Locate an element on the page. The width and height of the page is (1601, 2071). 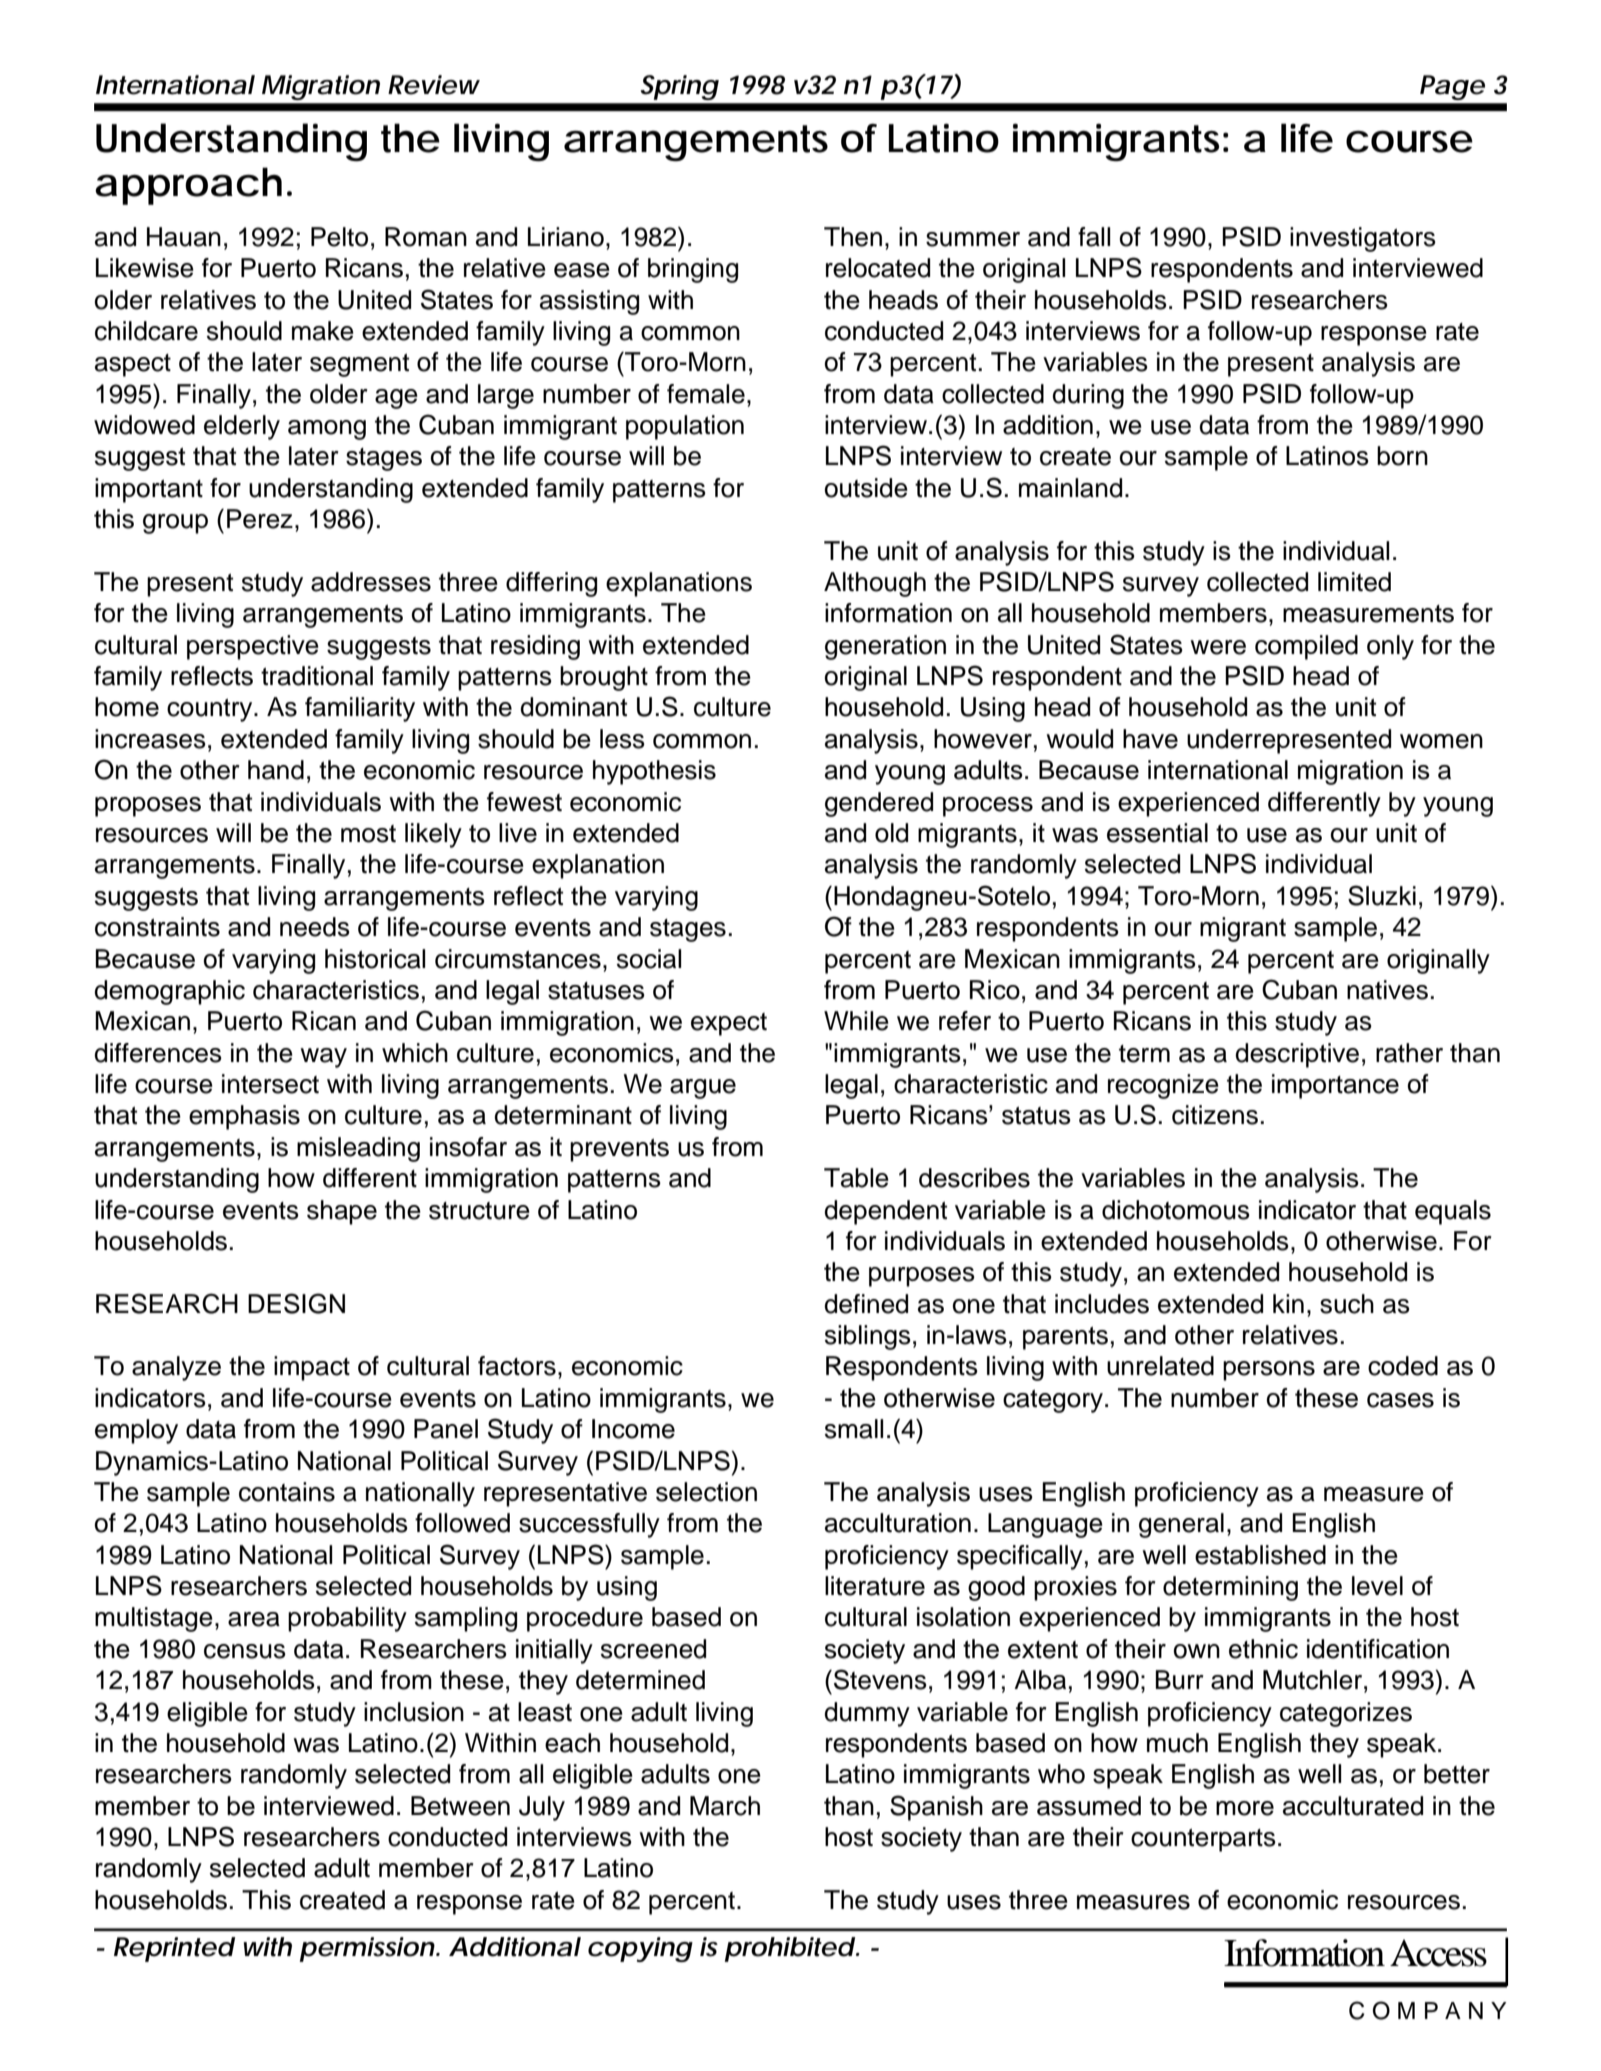
intersect is located at coordinates (270, 1084).
